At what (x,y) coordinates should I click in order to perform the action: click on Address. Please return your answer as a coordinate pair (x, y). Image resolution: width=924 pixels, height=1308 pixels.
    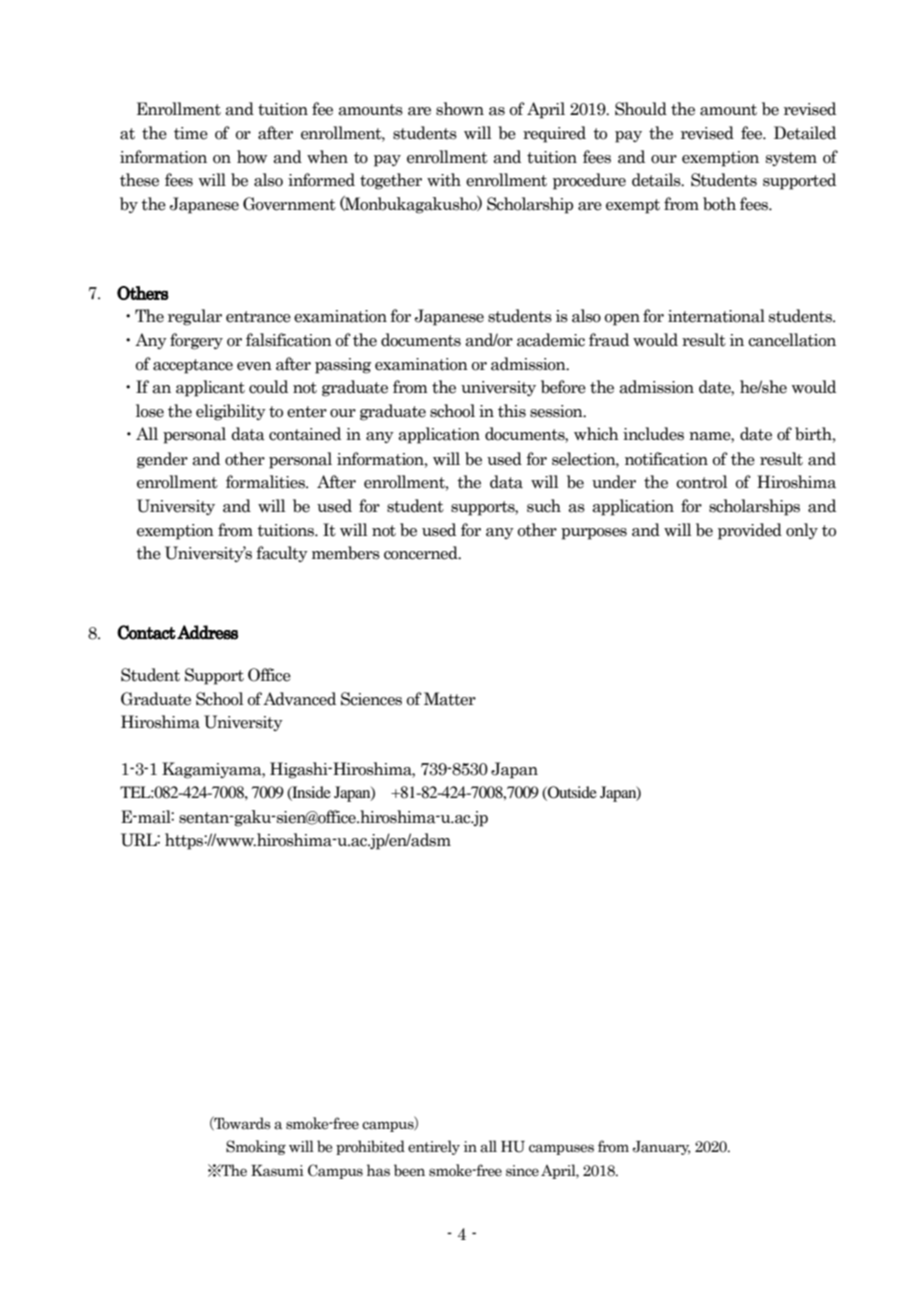
    Looking at the image, I should click on (207, 632).
